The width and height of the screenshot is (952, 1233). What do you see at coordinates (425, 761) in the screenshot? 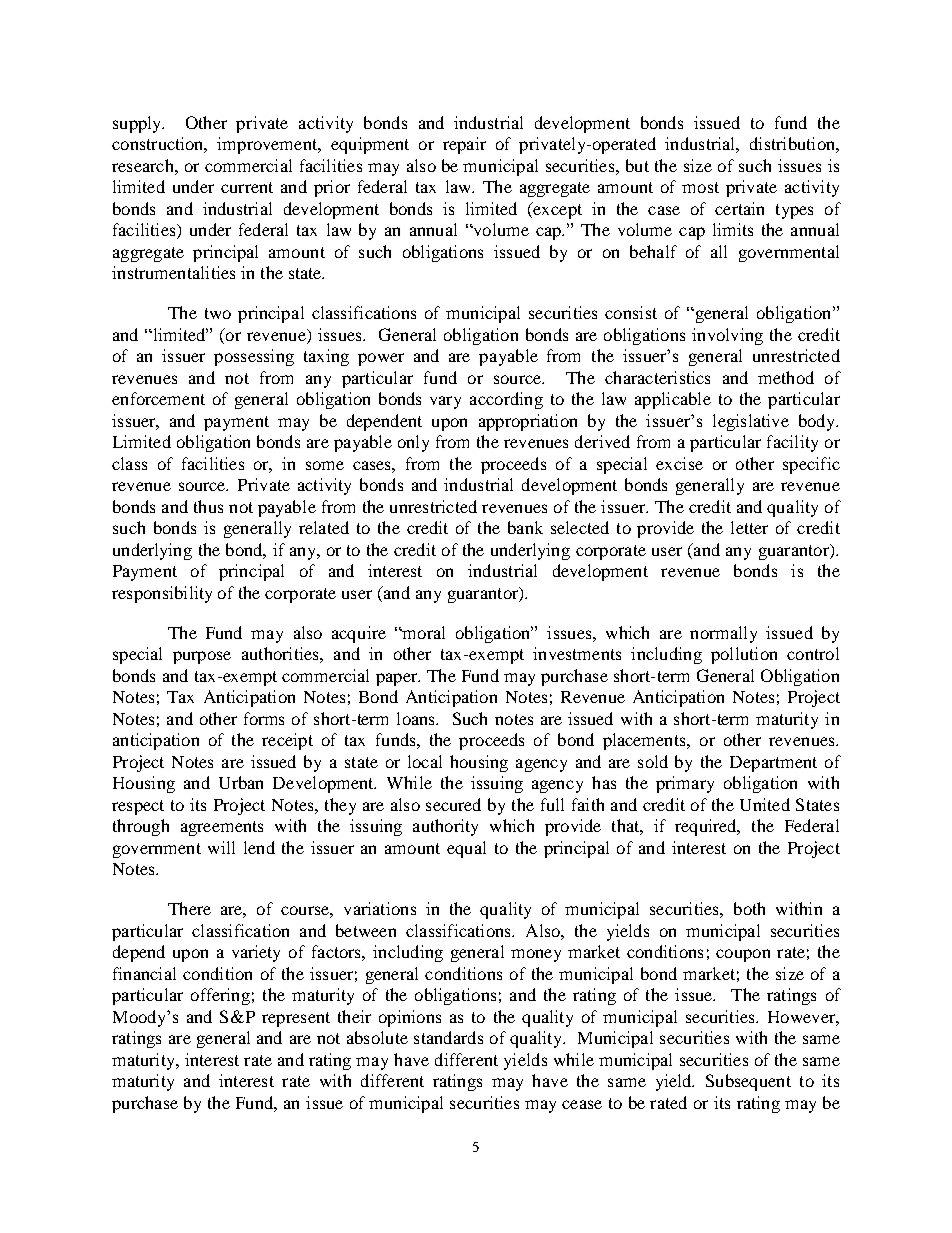
I see `local` at bounding box center [425, 761].
